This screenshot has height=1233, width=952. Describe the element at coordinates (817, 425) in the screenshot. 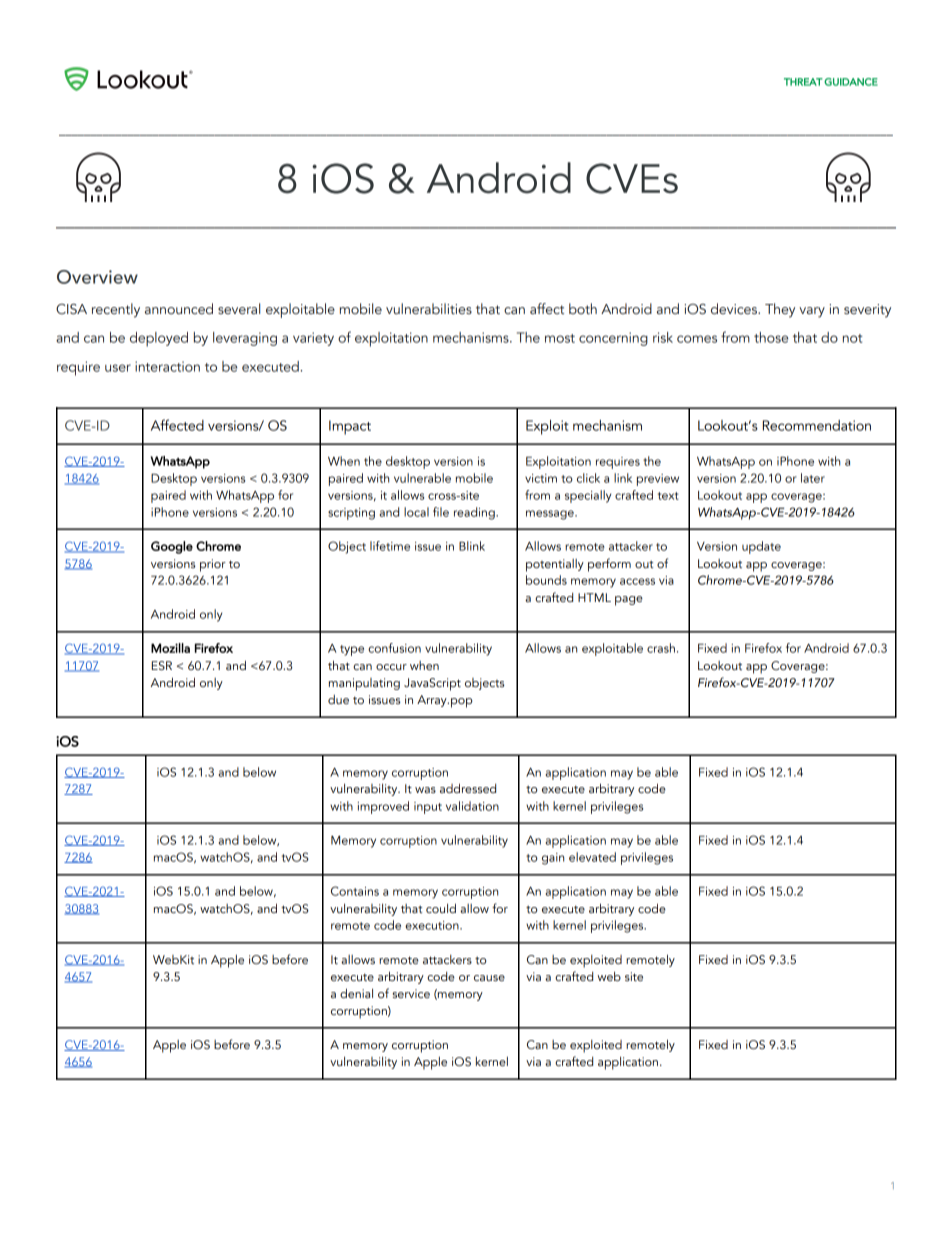

I see `Recommendation` at that location.
